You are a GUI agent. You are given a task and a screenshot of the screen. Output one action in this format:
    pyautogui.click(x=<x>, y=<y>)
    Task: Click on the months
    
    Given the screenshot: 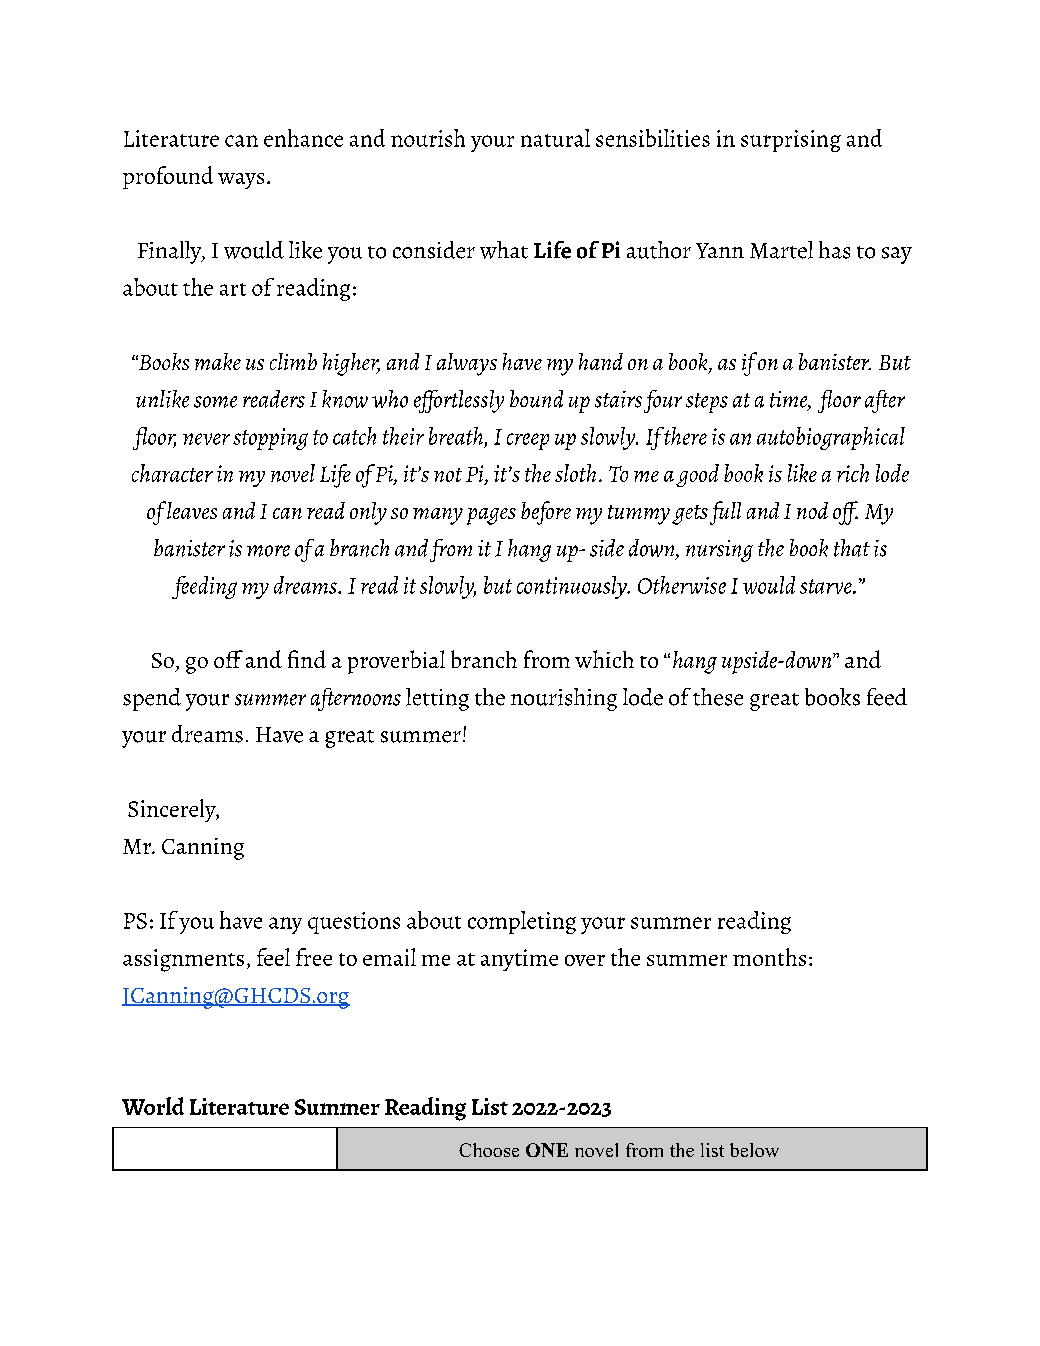 What is the action you would take?
    pyautogui.click(x=769, y=957)
